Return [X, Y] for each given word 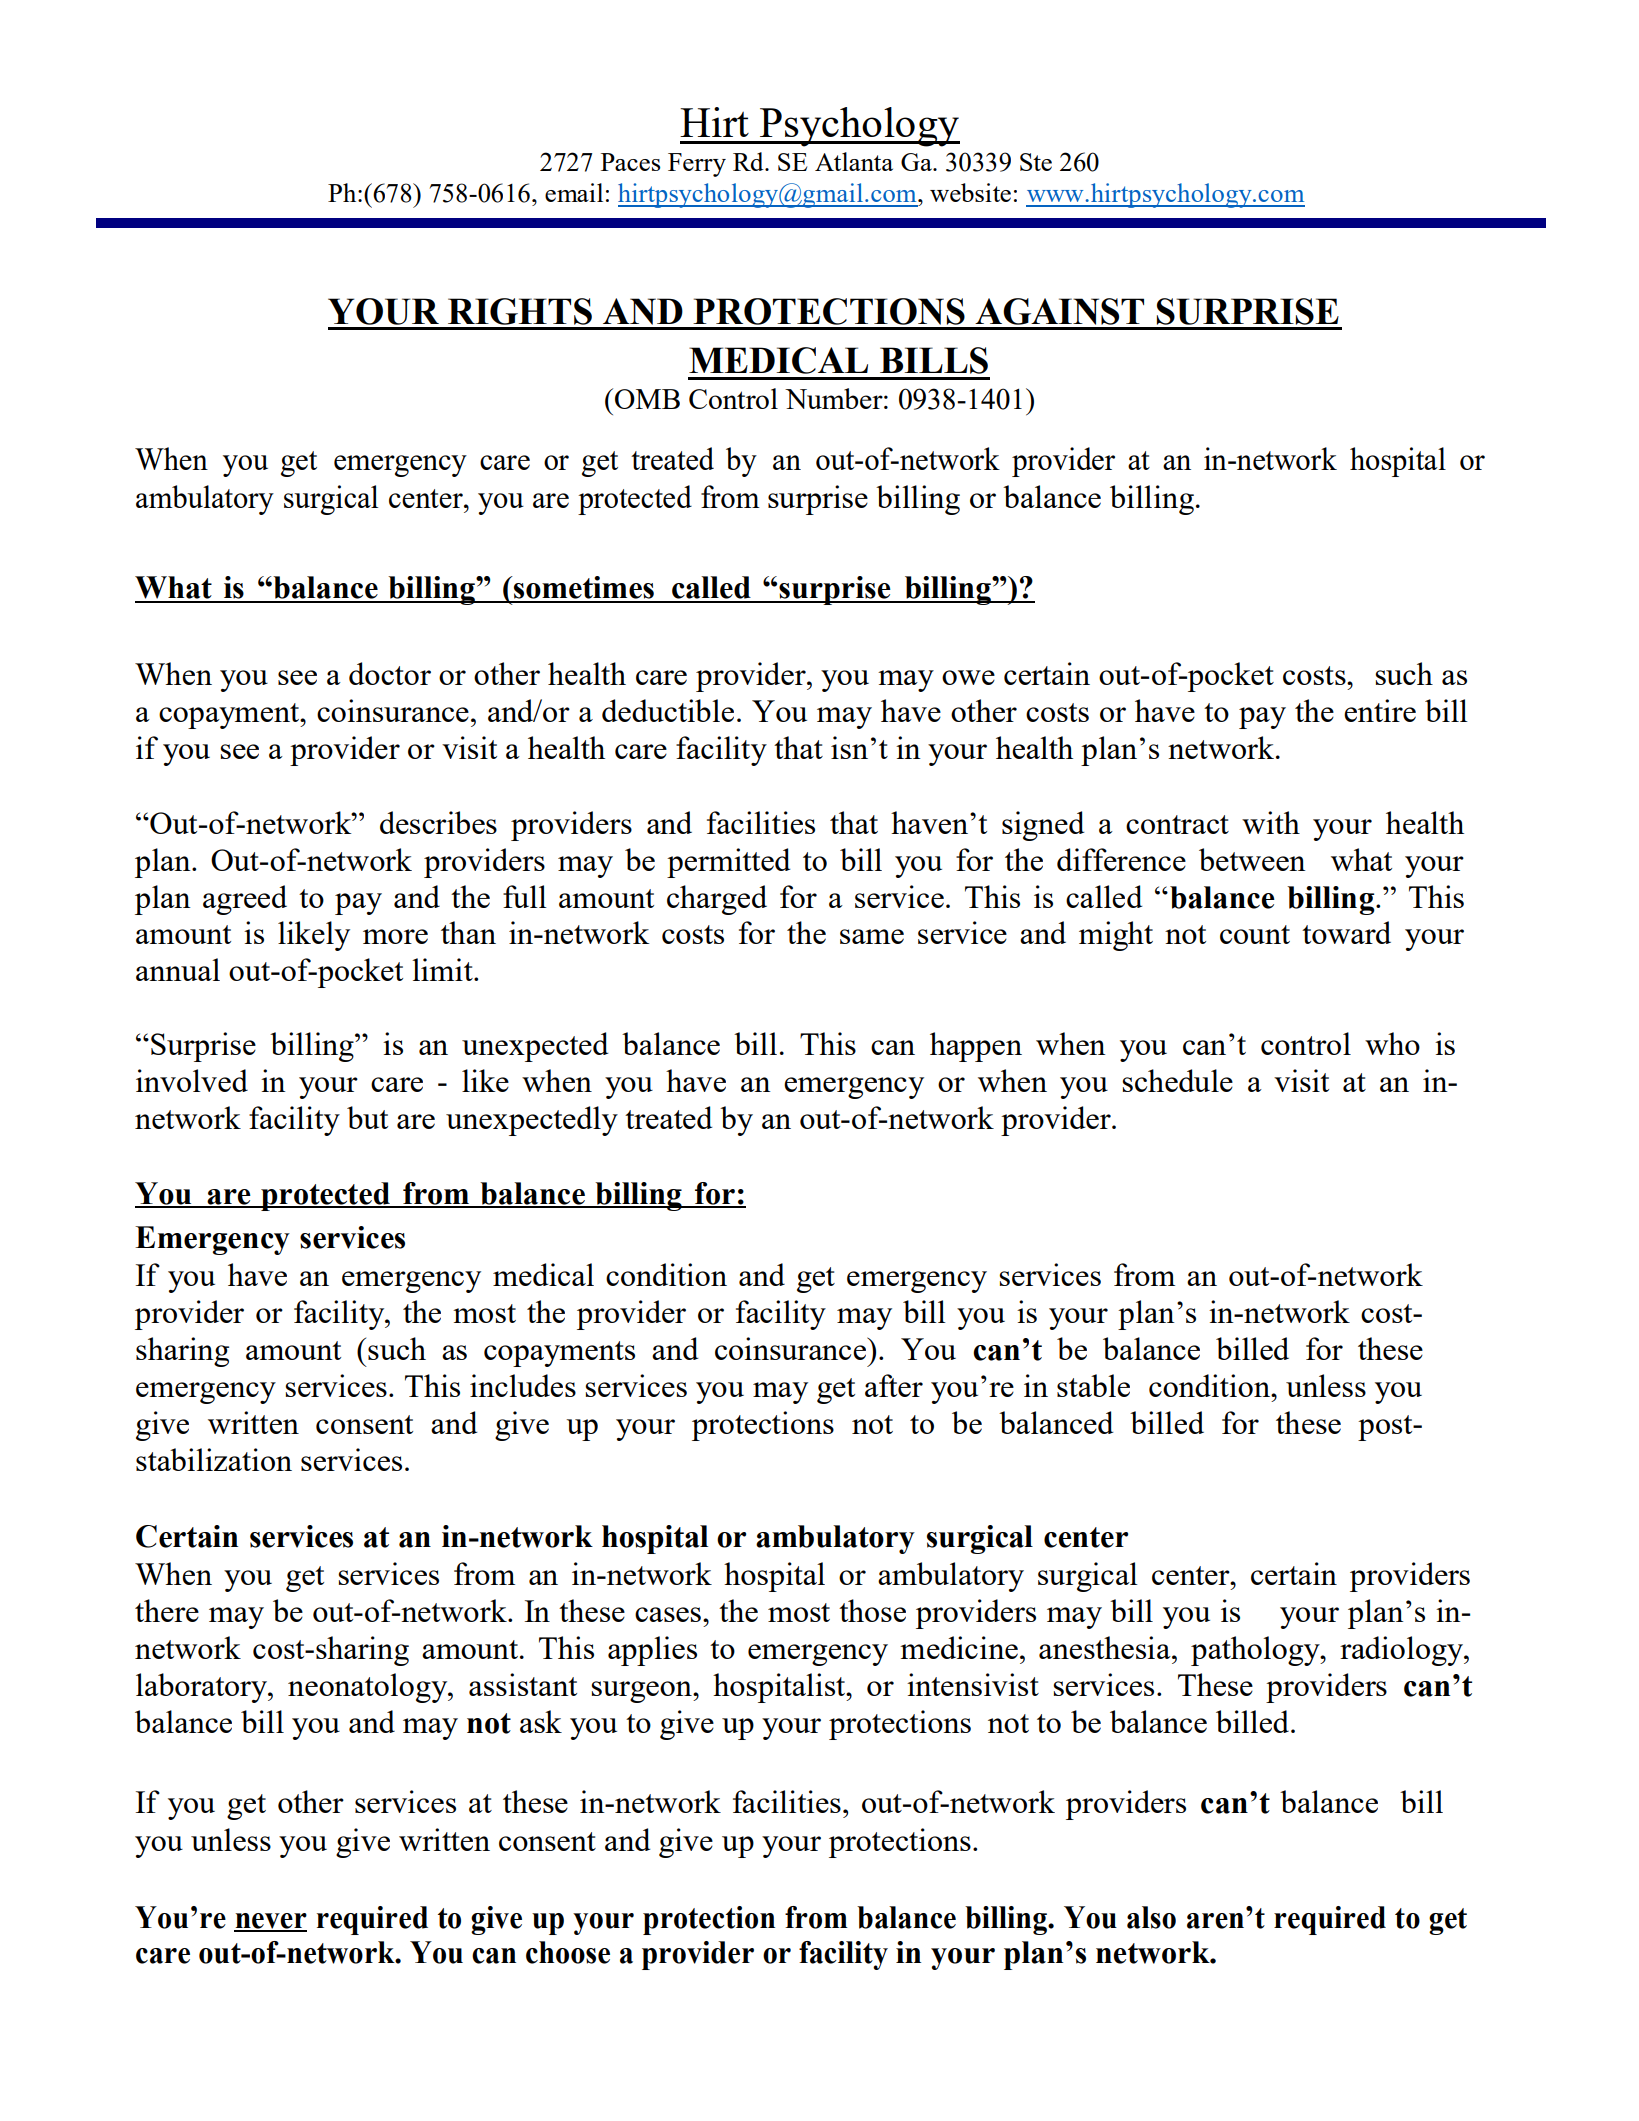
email [574, 192]
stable [1093, 1385]
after [894, 1385]
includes [523, 1385]
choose [568, 1952]
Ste [1036, 162]
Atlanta [854, 161]
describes [438, 822]
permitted [728, 863]
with [1271, 822]
